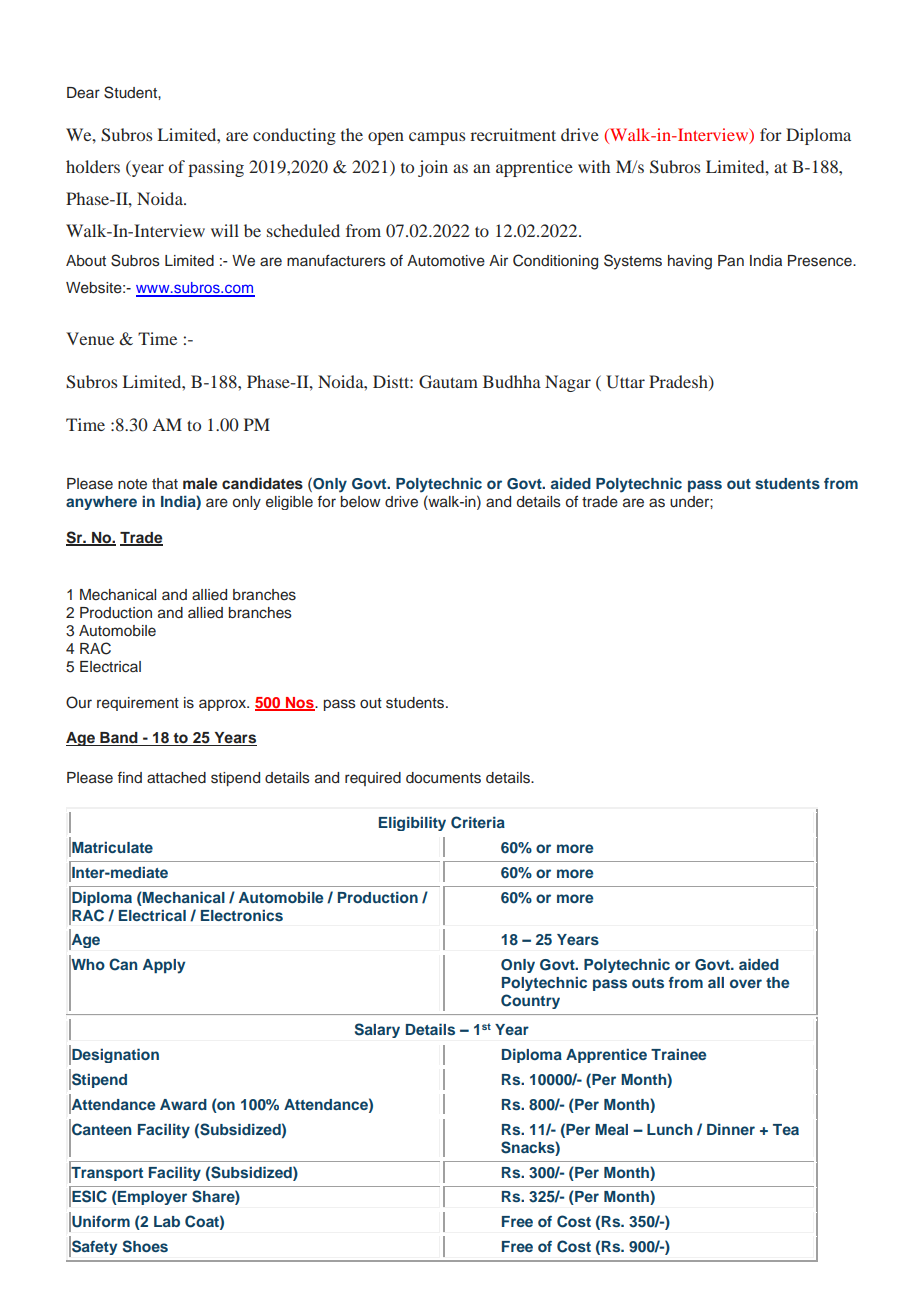  Describe the element at coordinates (437, 138) in the image. I see `campus` at that location.
